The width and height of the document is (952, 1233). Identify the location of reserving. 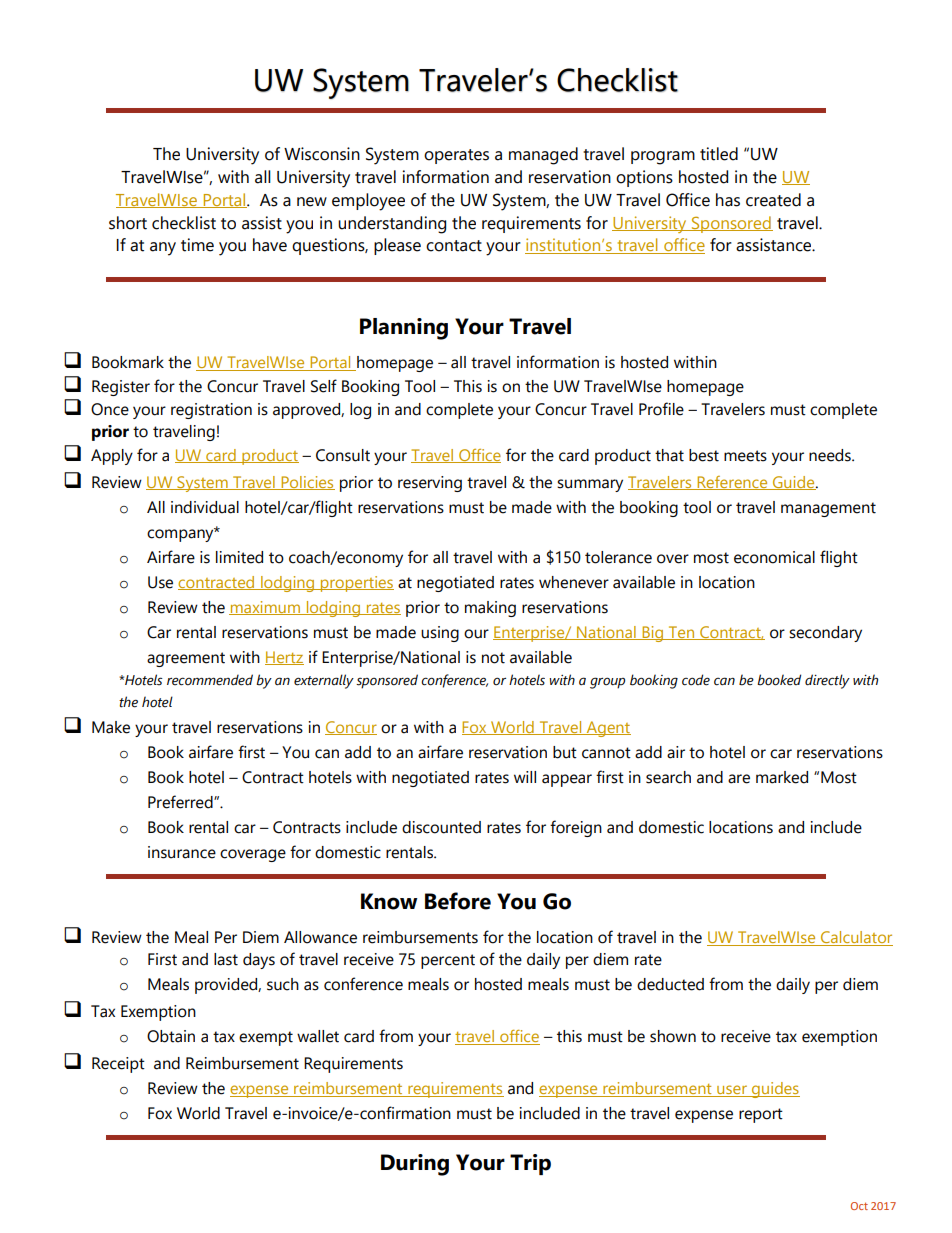
(430, 484).
